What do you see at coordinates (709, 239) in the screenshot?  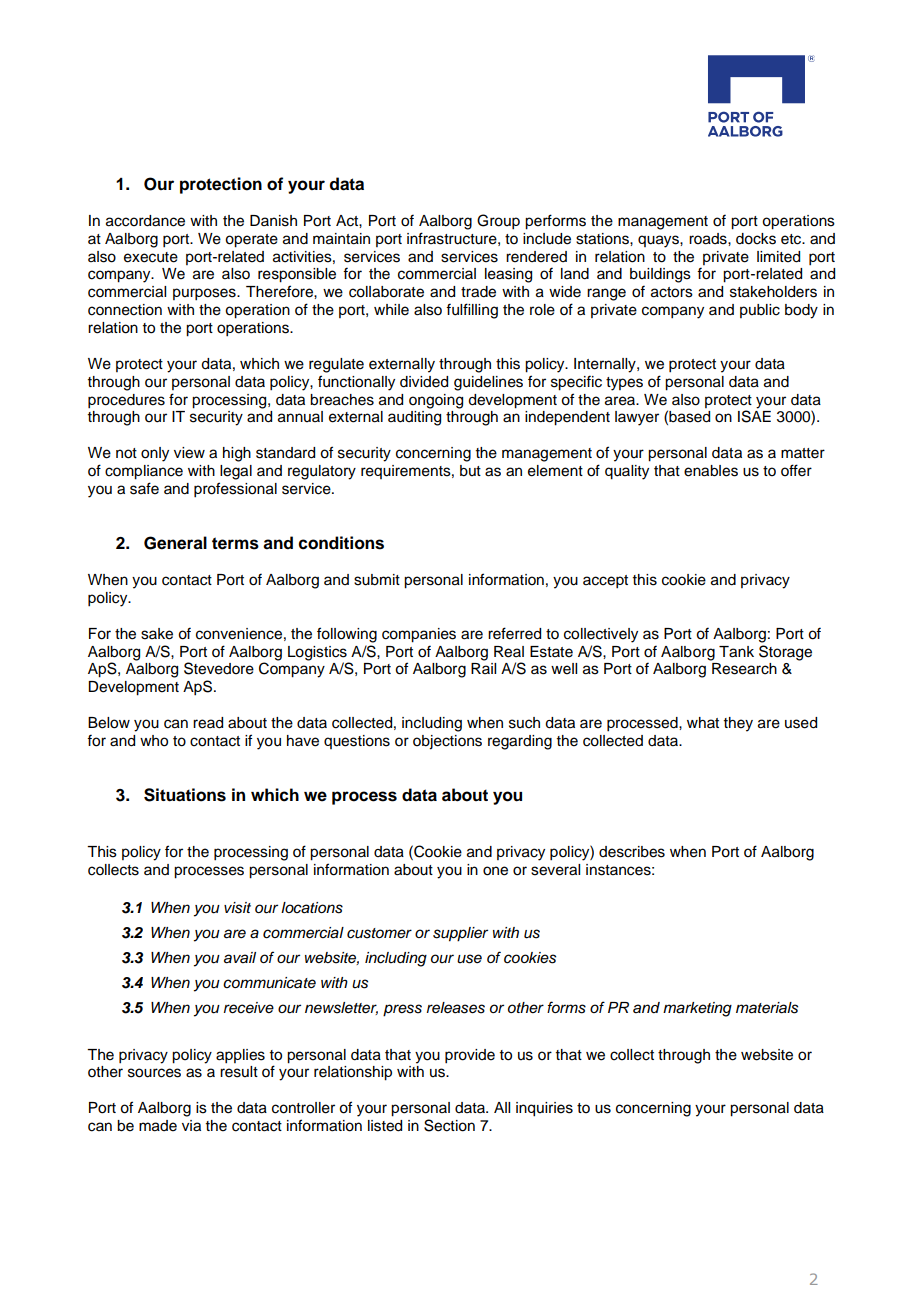 I see `roads` at bounding box center [709, 239].
